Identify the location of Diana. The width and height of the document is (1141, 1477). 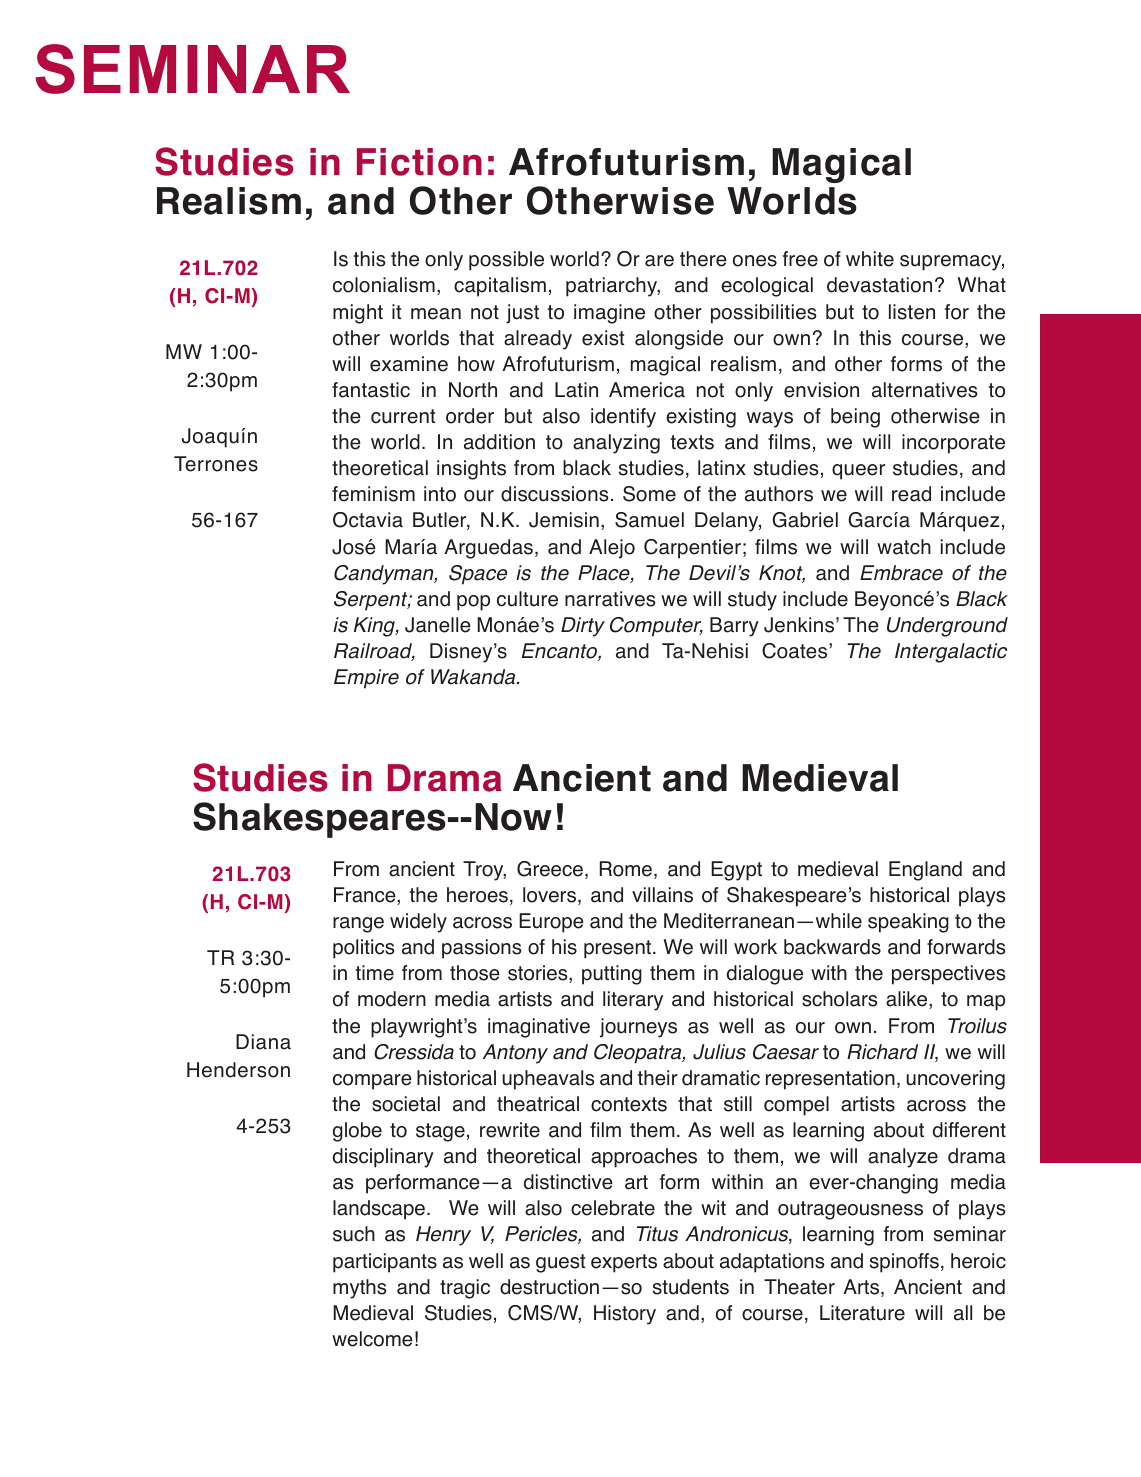
(263, 1042).
